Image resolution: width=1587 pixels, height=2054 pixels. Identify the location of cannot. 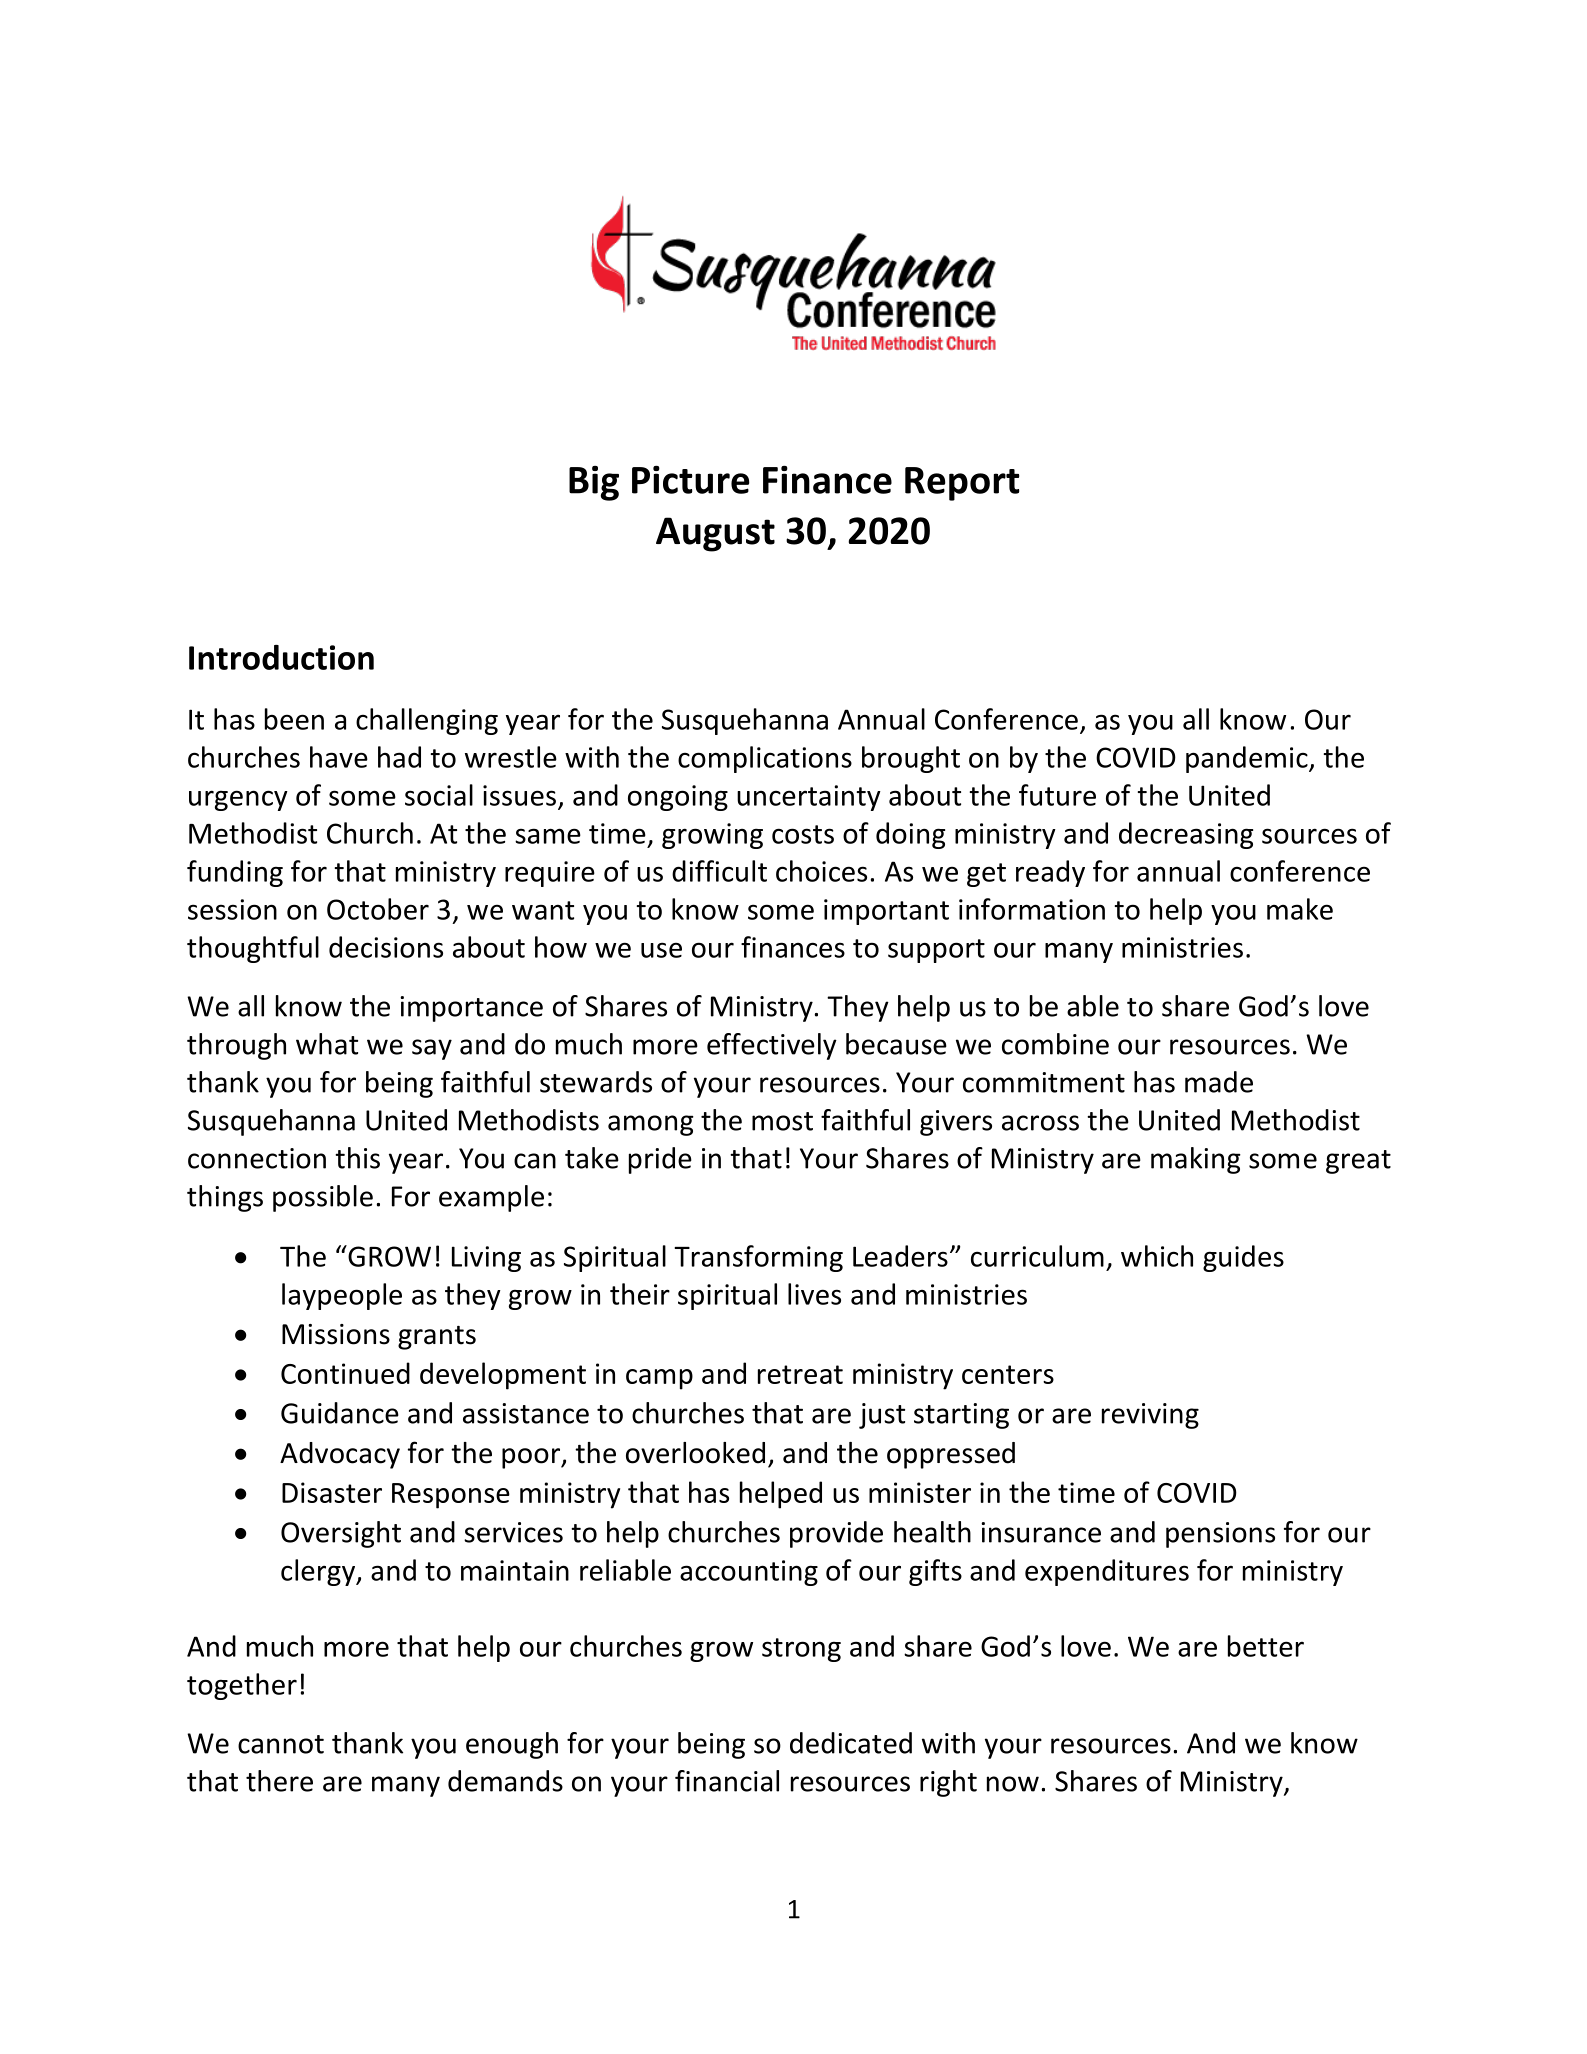
(281, 1744).
